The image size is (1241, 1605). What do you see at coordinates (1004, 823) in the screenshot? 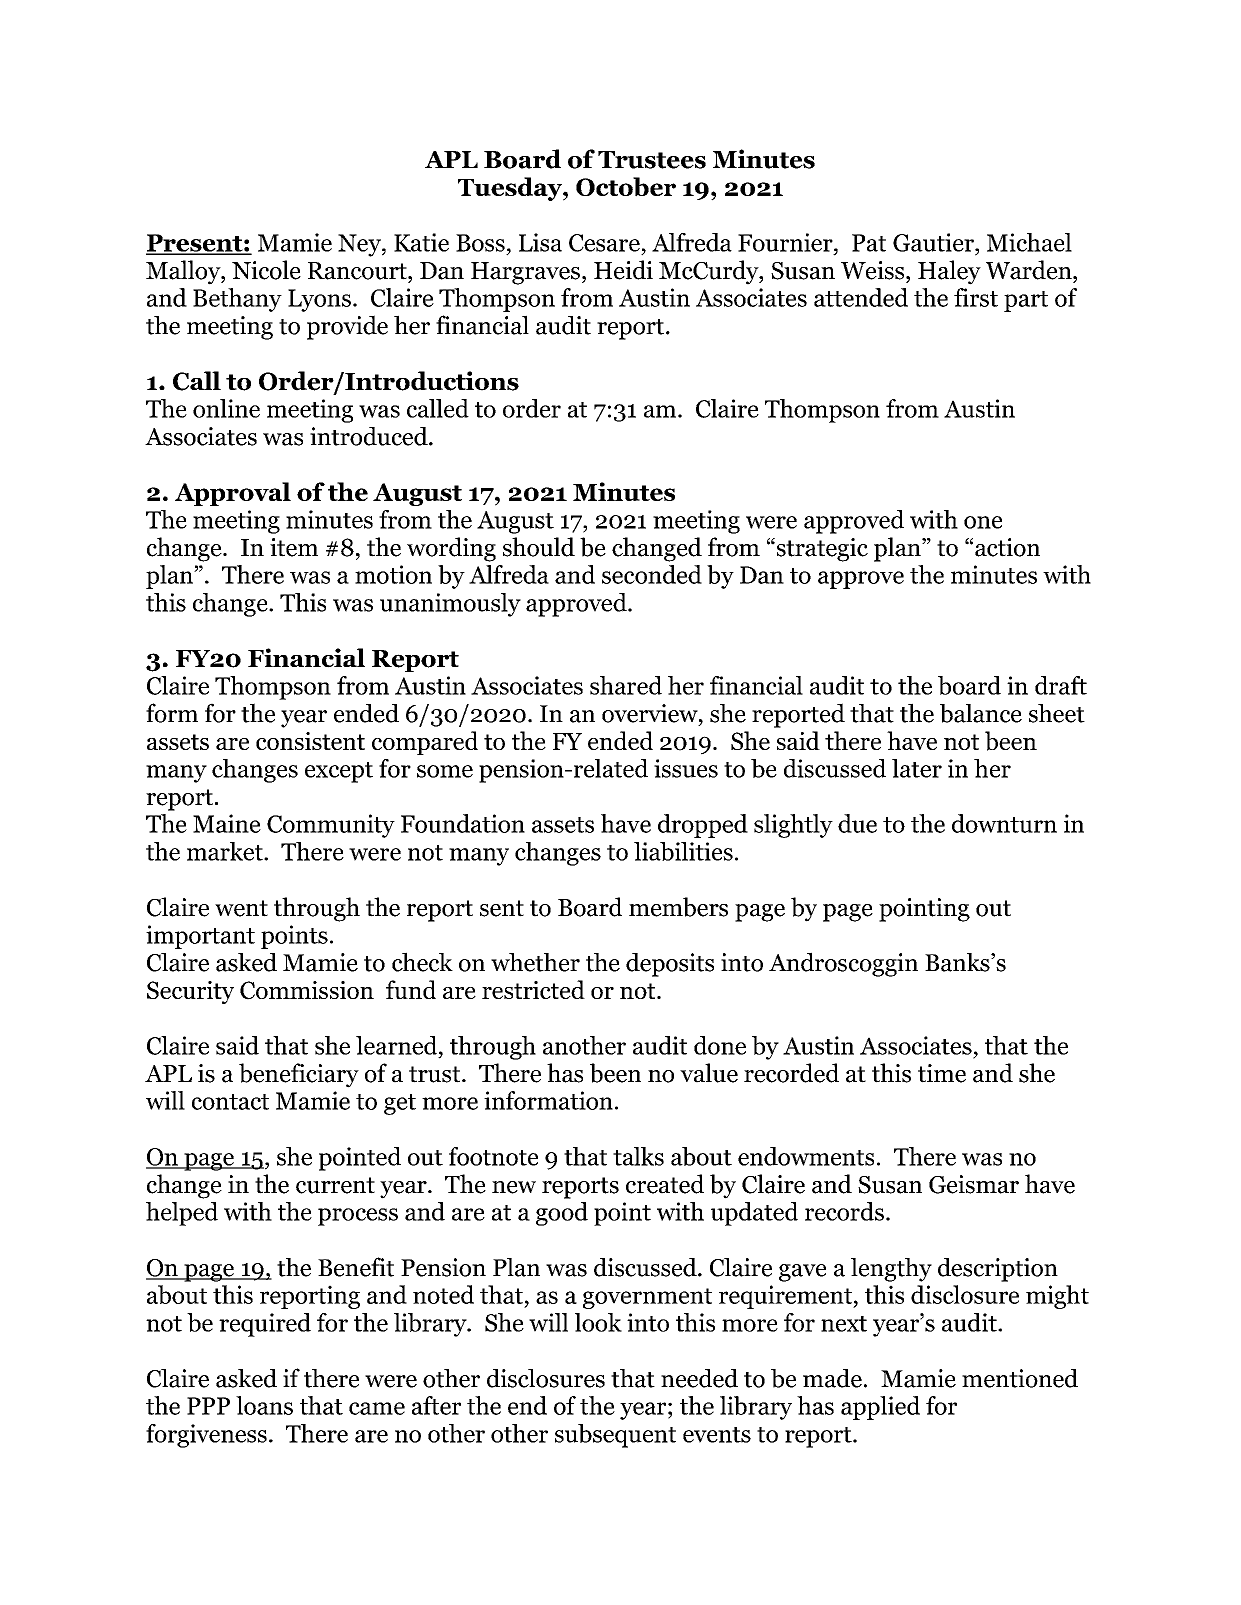
I see `downturn` at bounding box center [1004, 823].
